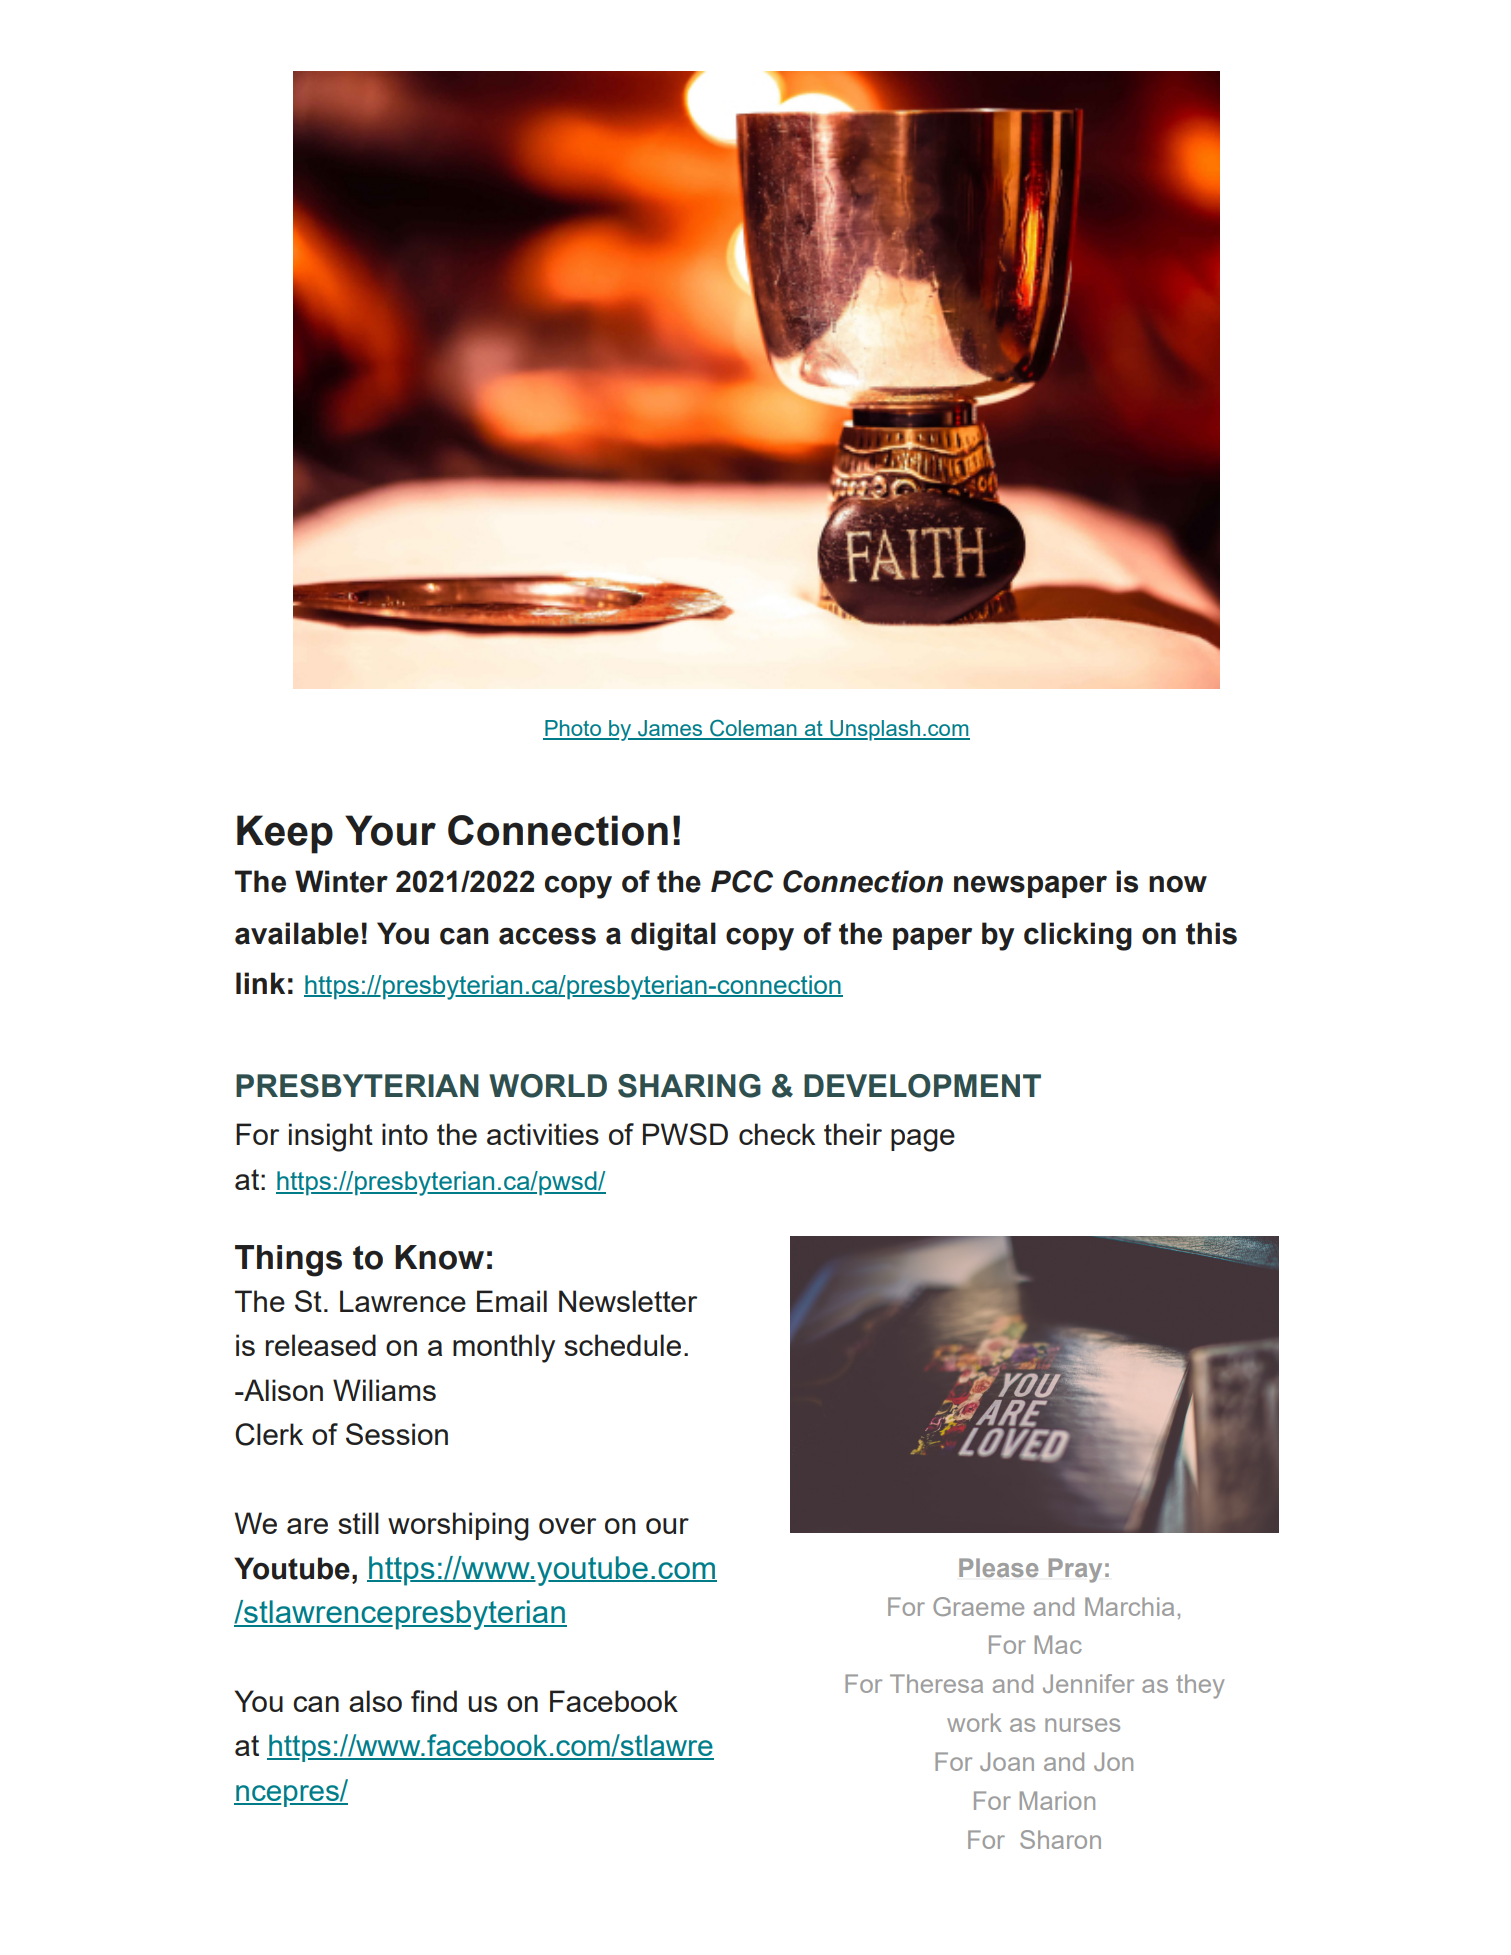 Image resolution: width=1511 pixels, height=1955 pixels. Describe the element at coordinates (375, 1701) in the screenshot. I see `also` at that location.
